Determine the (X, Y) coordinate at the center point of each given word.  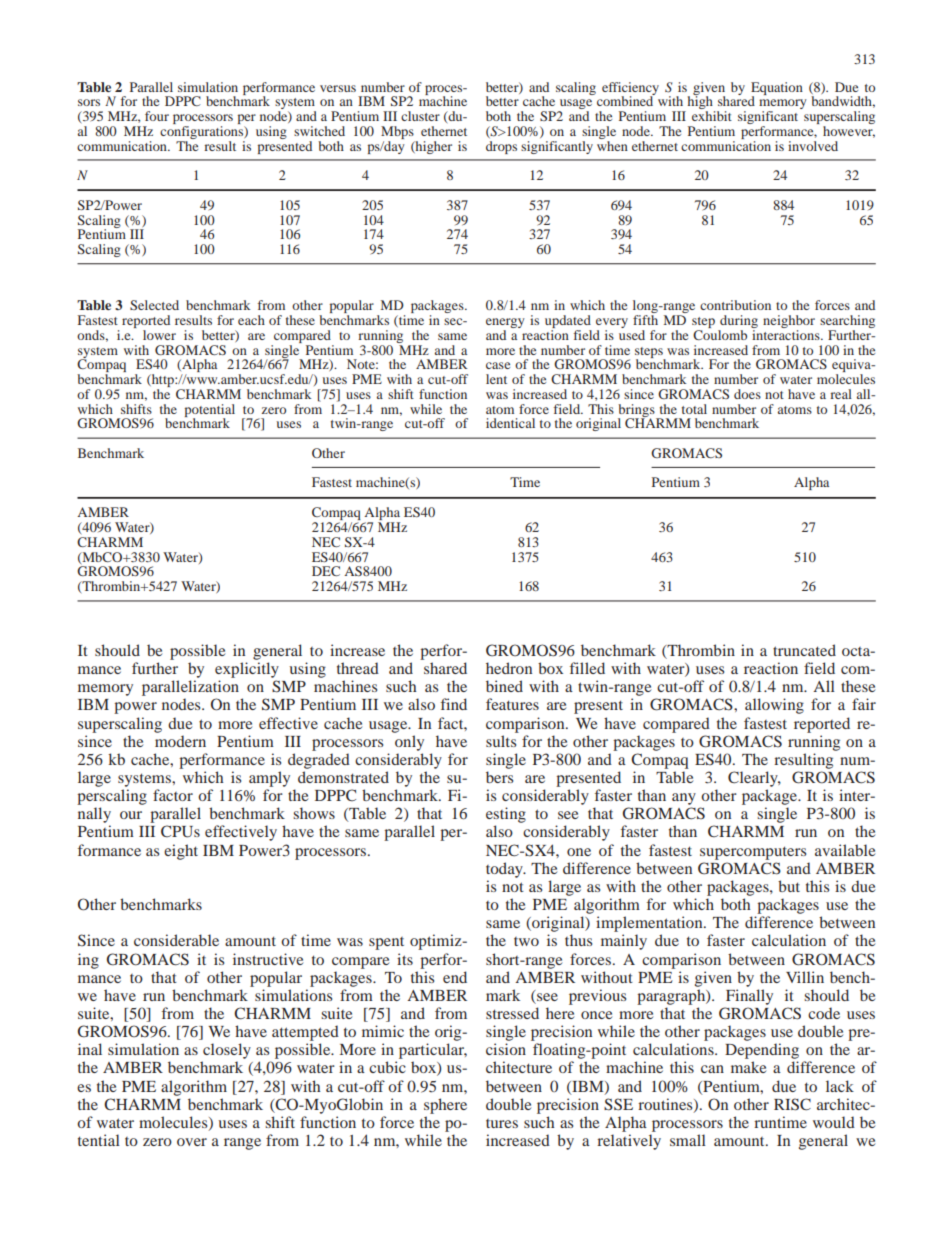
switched (319, 131)
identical (510, 423)
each (251, 320)
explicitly (247, 670)
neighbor (789, 323)
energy (505, 324)
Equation (777, 89)
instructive (268, 959)
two (526, 941)
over (192, 1142)
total (694, 409)
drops (501, 147)
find (454, 704)
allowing (774, 706)
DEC (326, 571)
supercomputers (753, 853)
